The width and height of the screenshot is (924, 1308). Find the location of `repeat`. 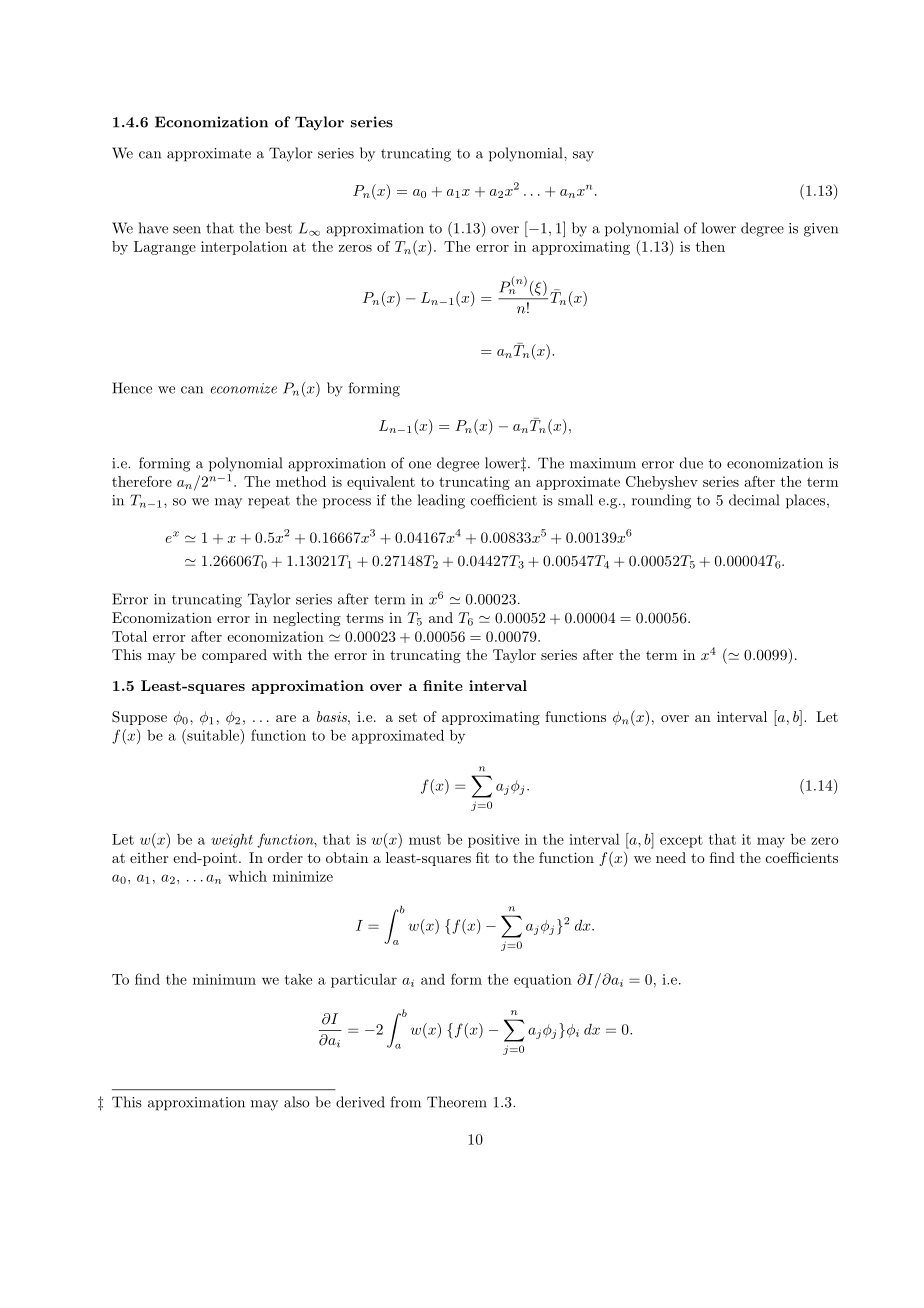

repeat is located at coordinates (269, 502).
